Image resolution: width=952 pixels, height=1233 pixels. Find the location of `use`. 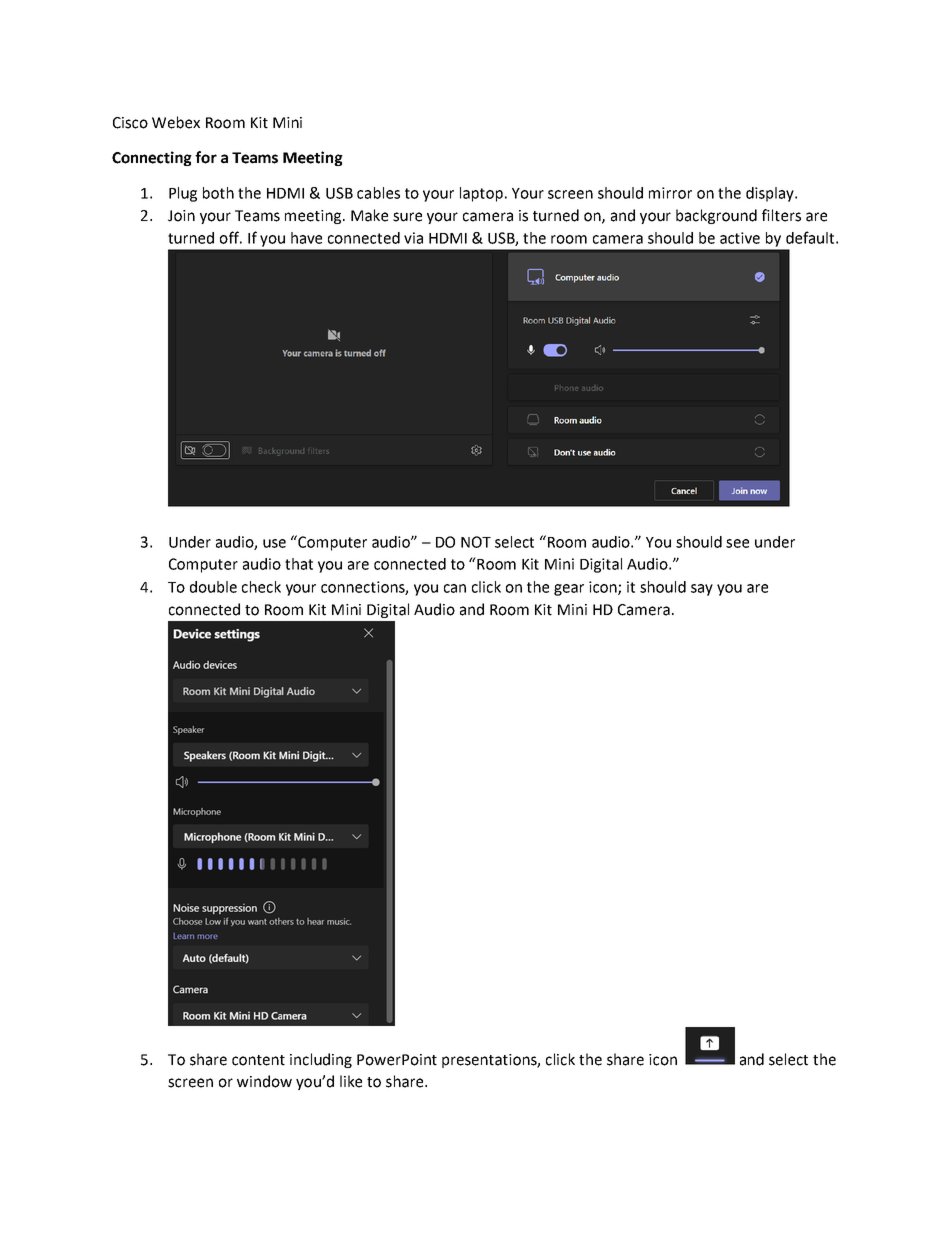

use is located at coordinates (274, 543).
